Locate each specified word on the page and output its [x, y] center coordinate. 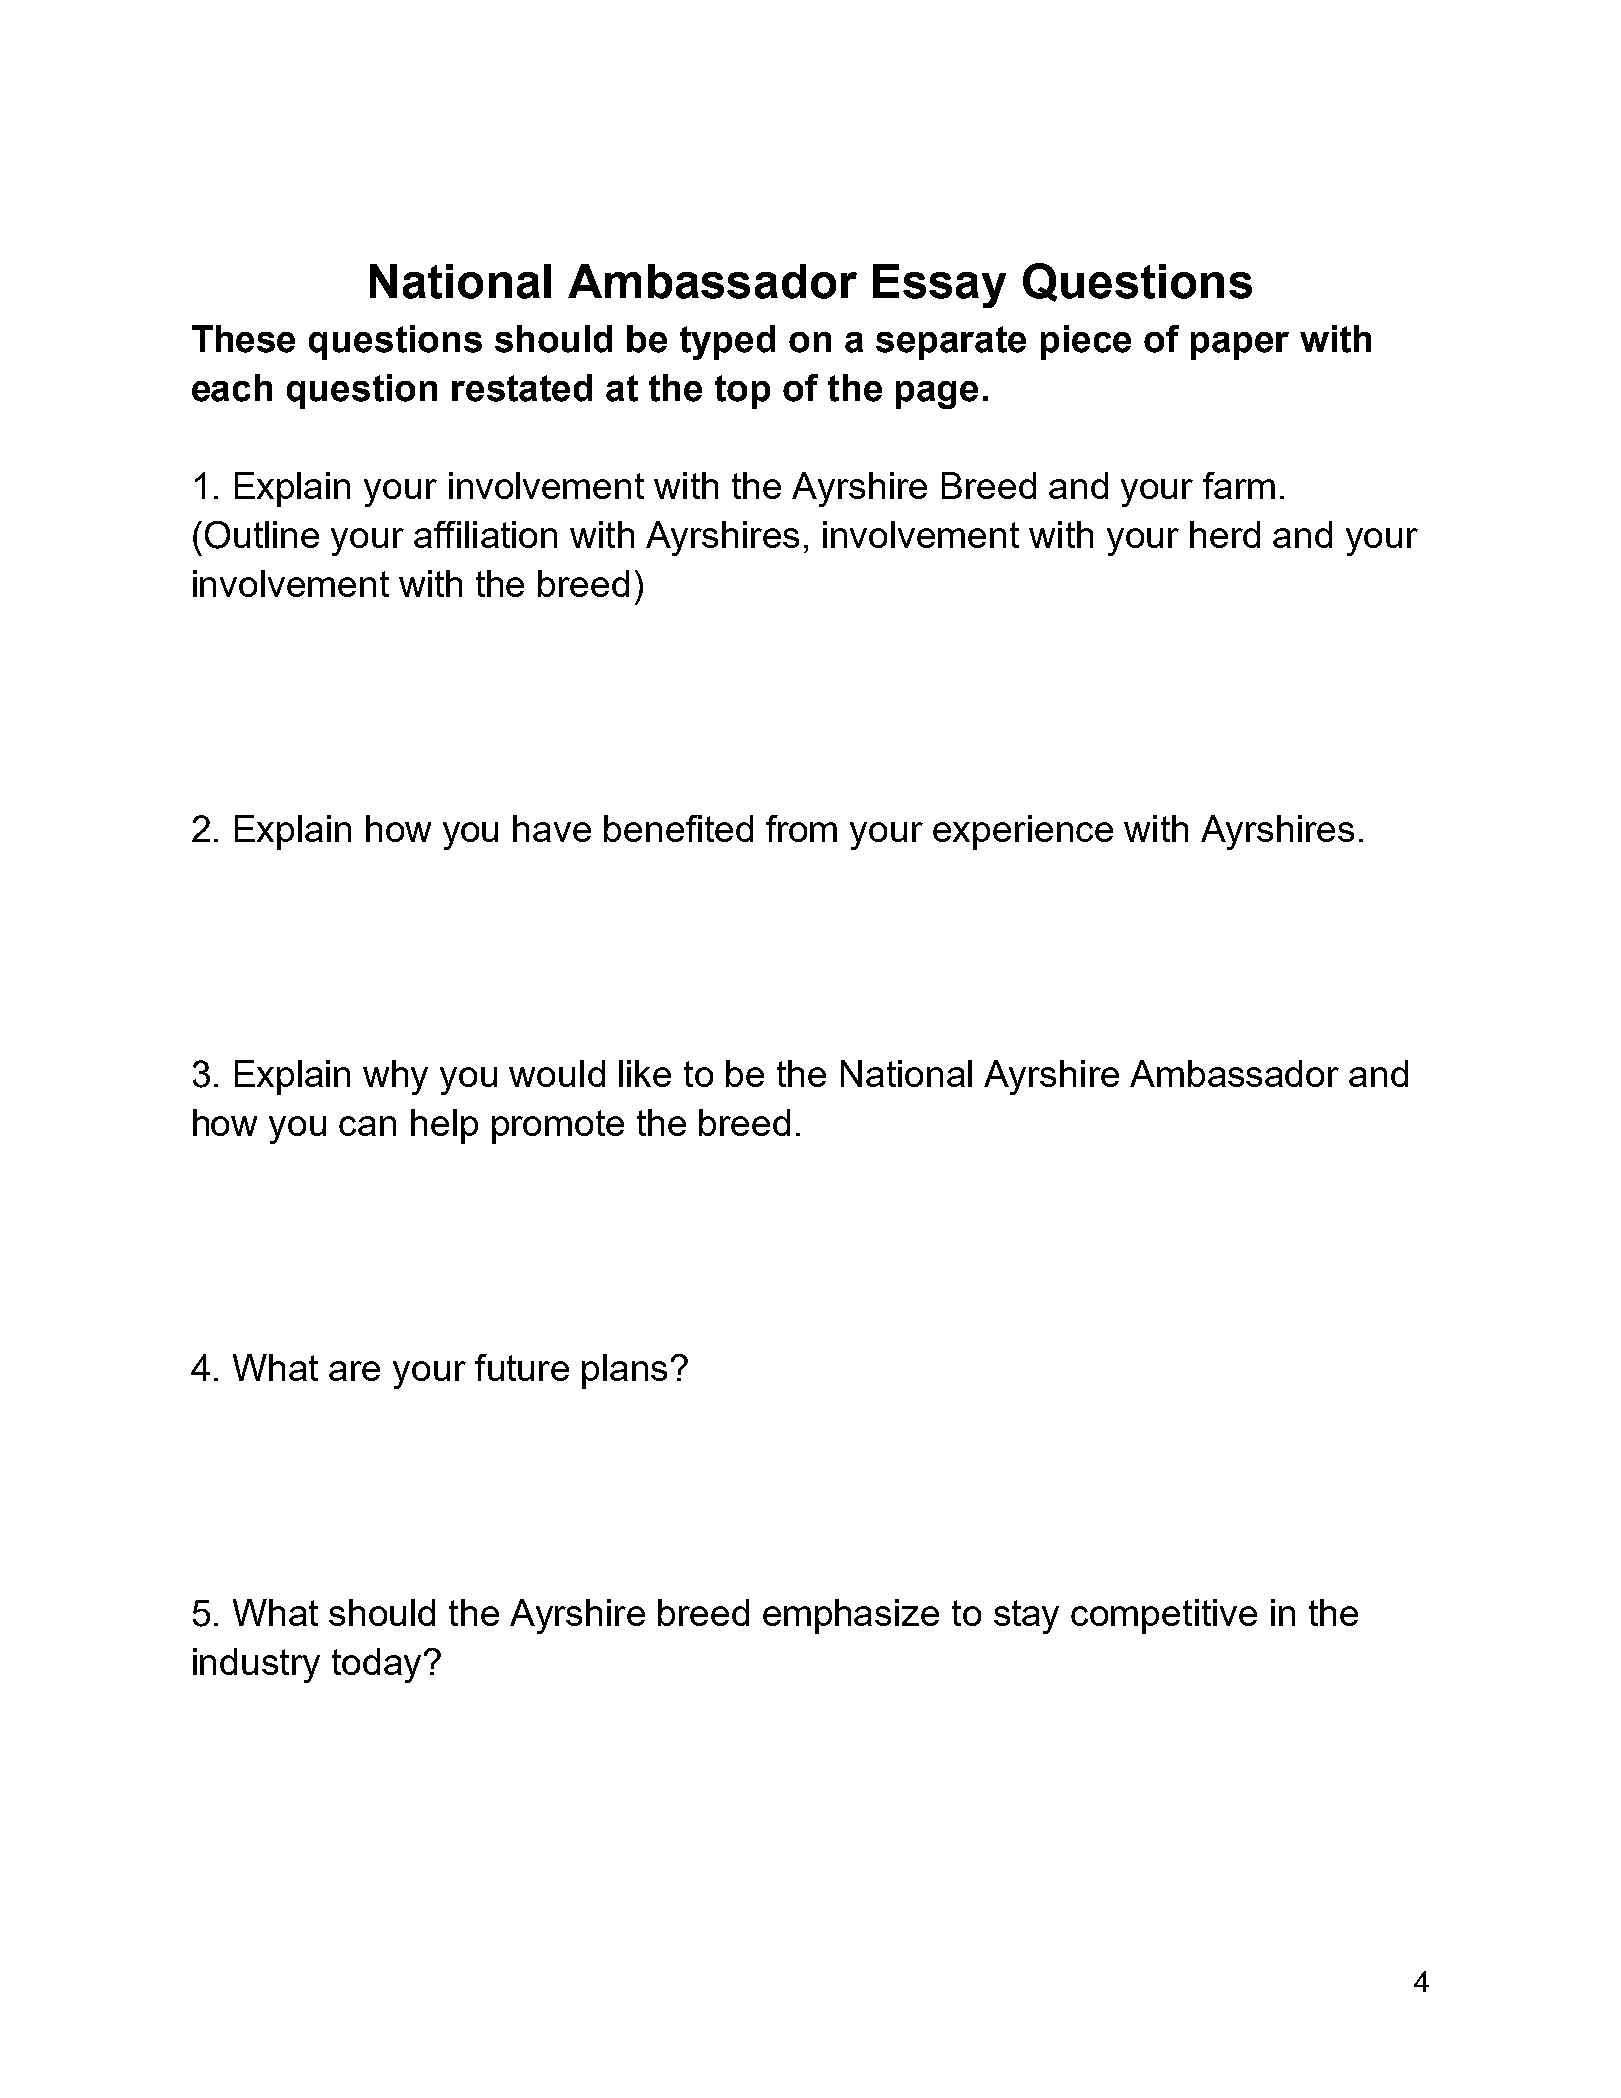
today [376, 1665]
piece [1086, 342]
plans [624, 1371]
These [243, 339]
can [367, 1126]
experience [1023, 832]
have [552, 828]
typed [727, 342]
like [645, 1073]
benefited [678, 828]
